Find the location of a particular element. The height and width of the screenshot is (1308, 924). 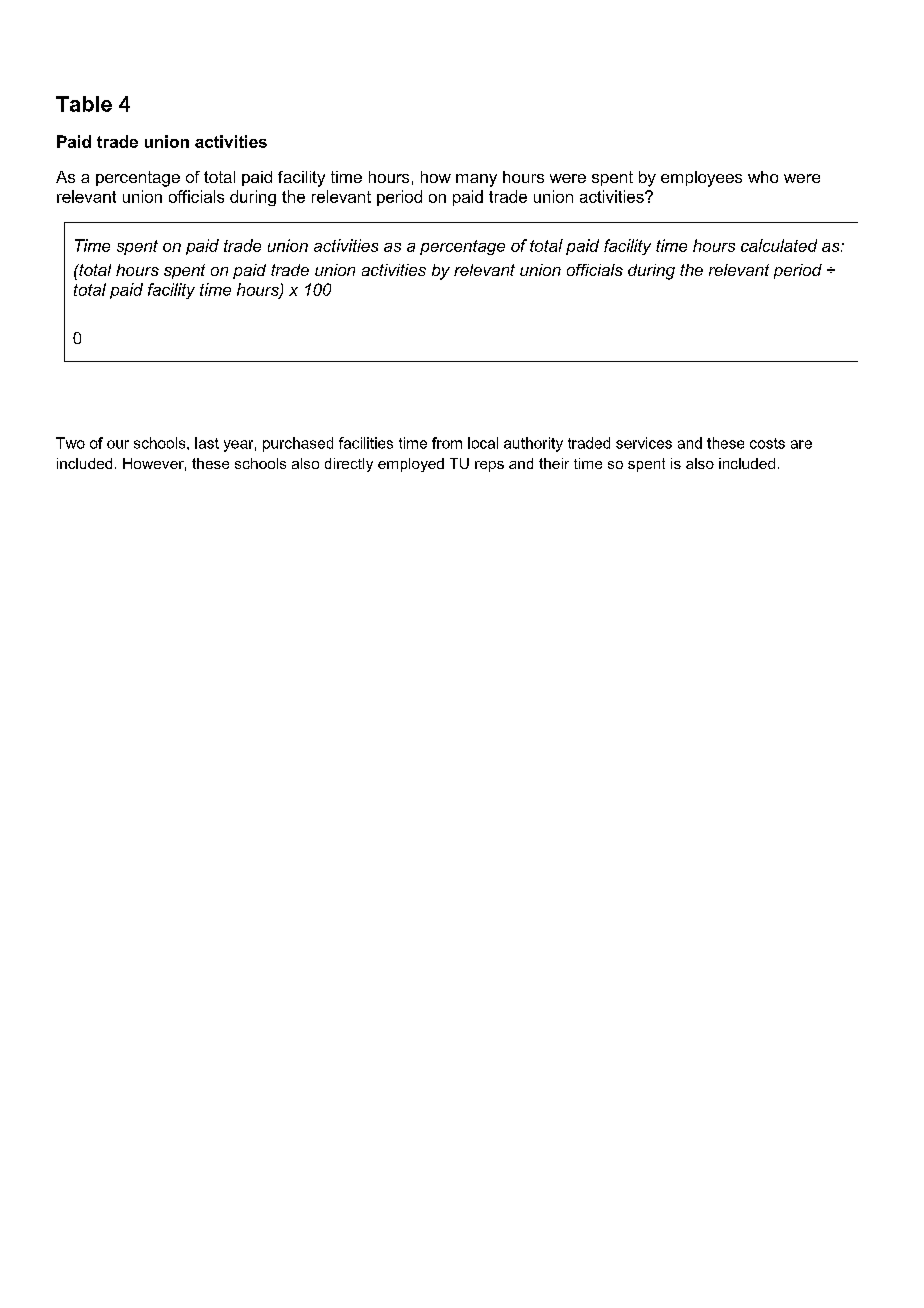

directly is located at coordinates (349, 465).
